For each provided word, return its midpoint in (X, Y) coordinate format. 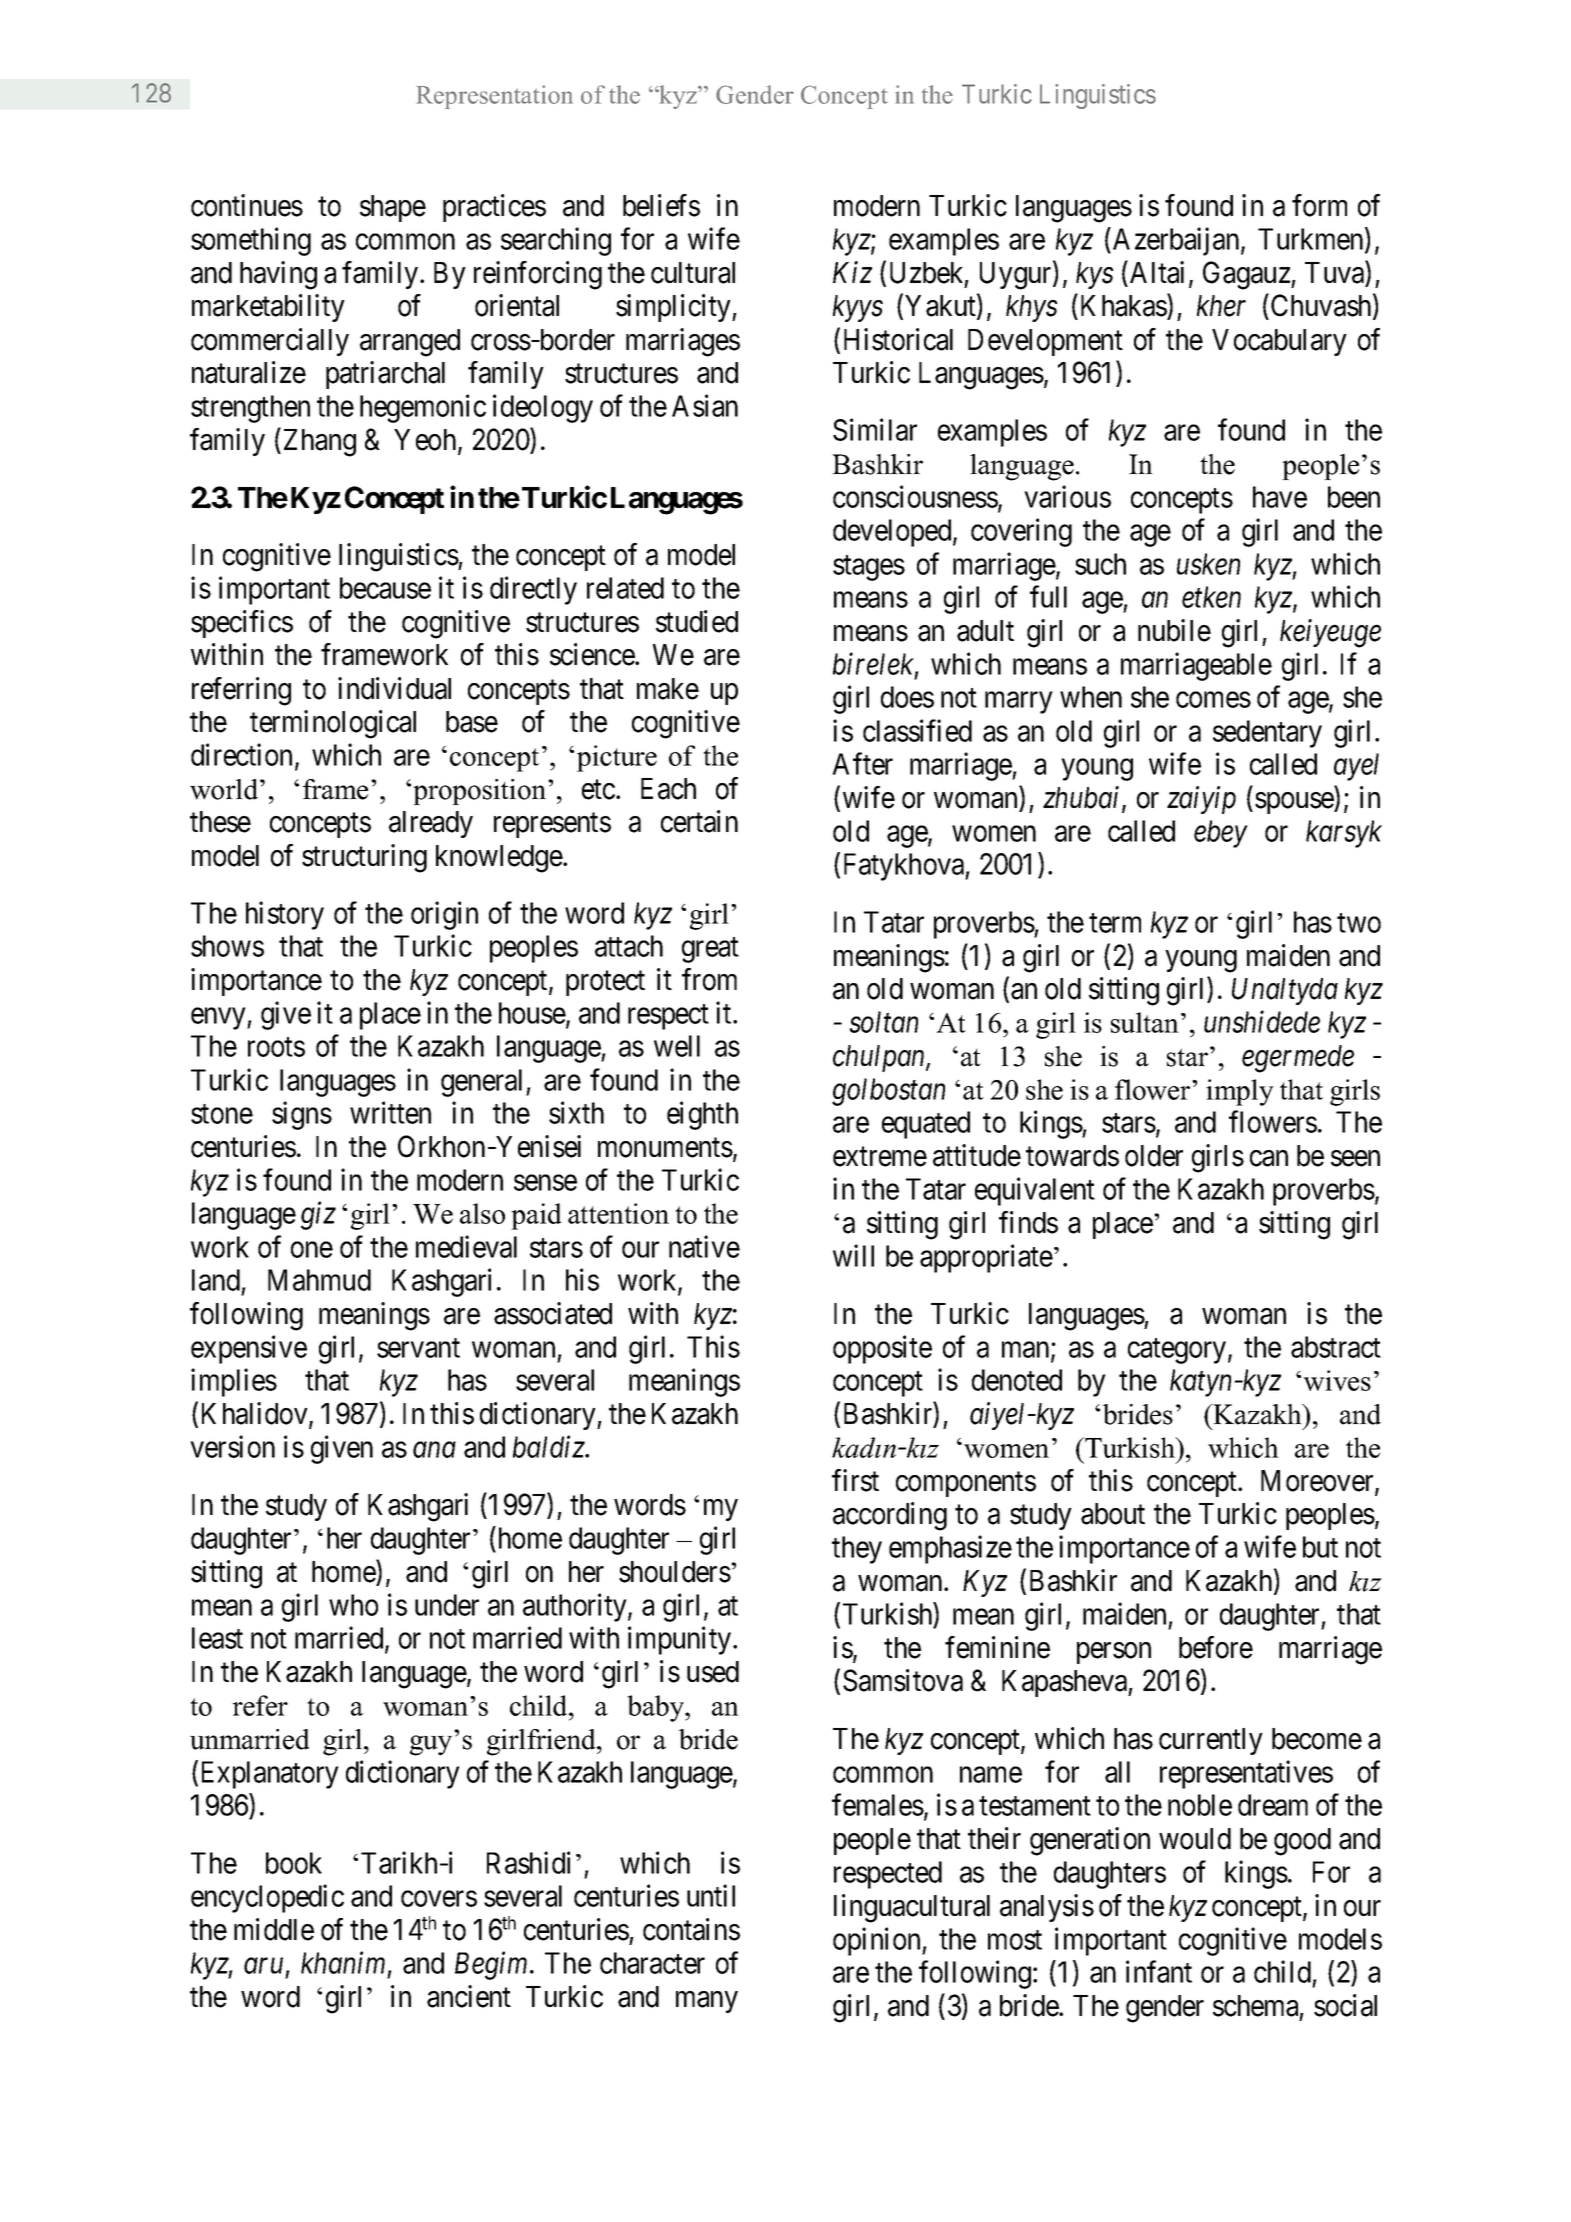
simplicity (674, 308)
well (677, 1046)
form (1319, 205)
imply (1240, 1092)
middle (274, 1929)
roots (276, 1047)
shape (393, 208)
